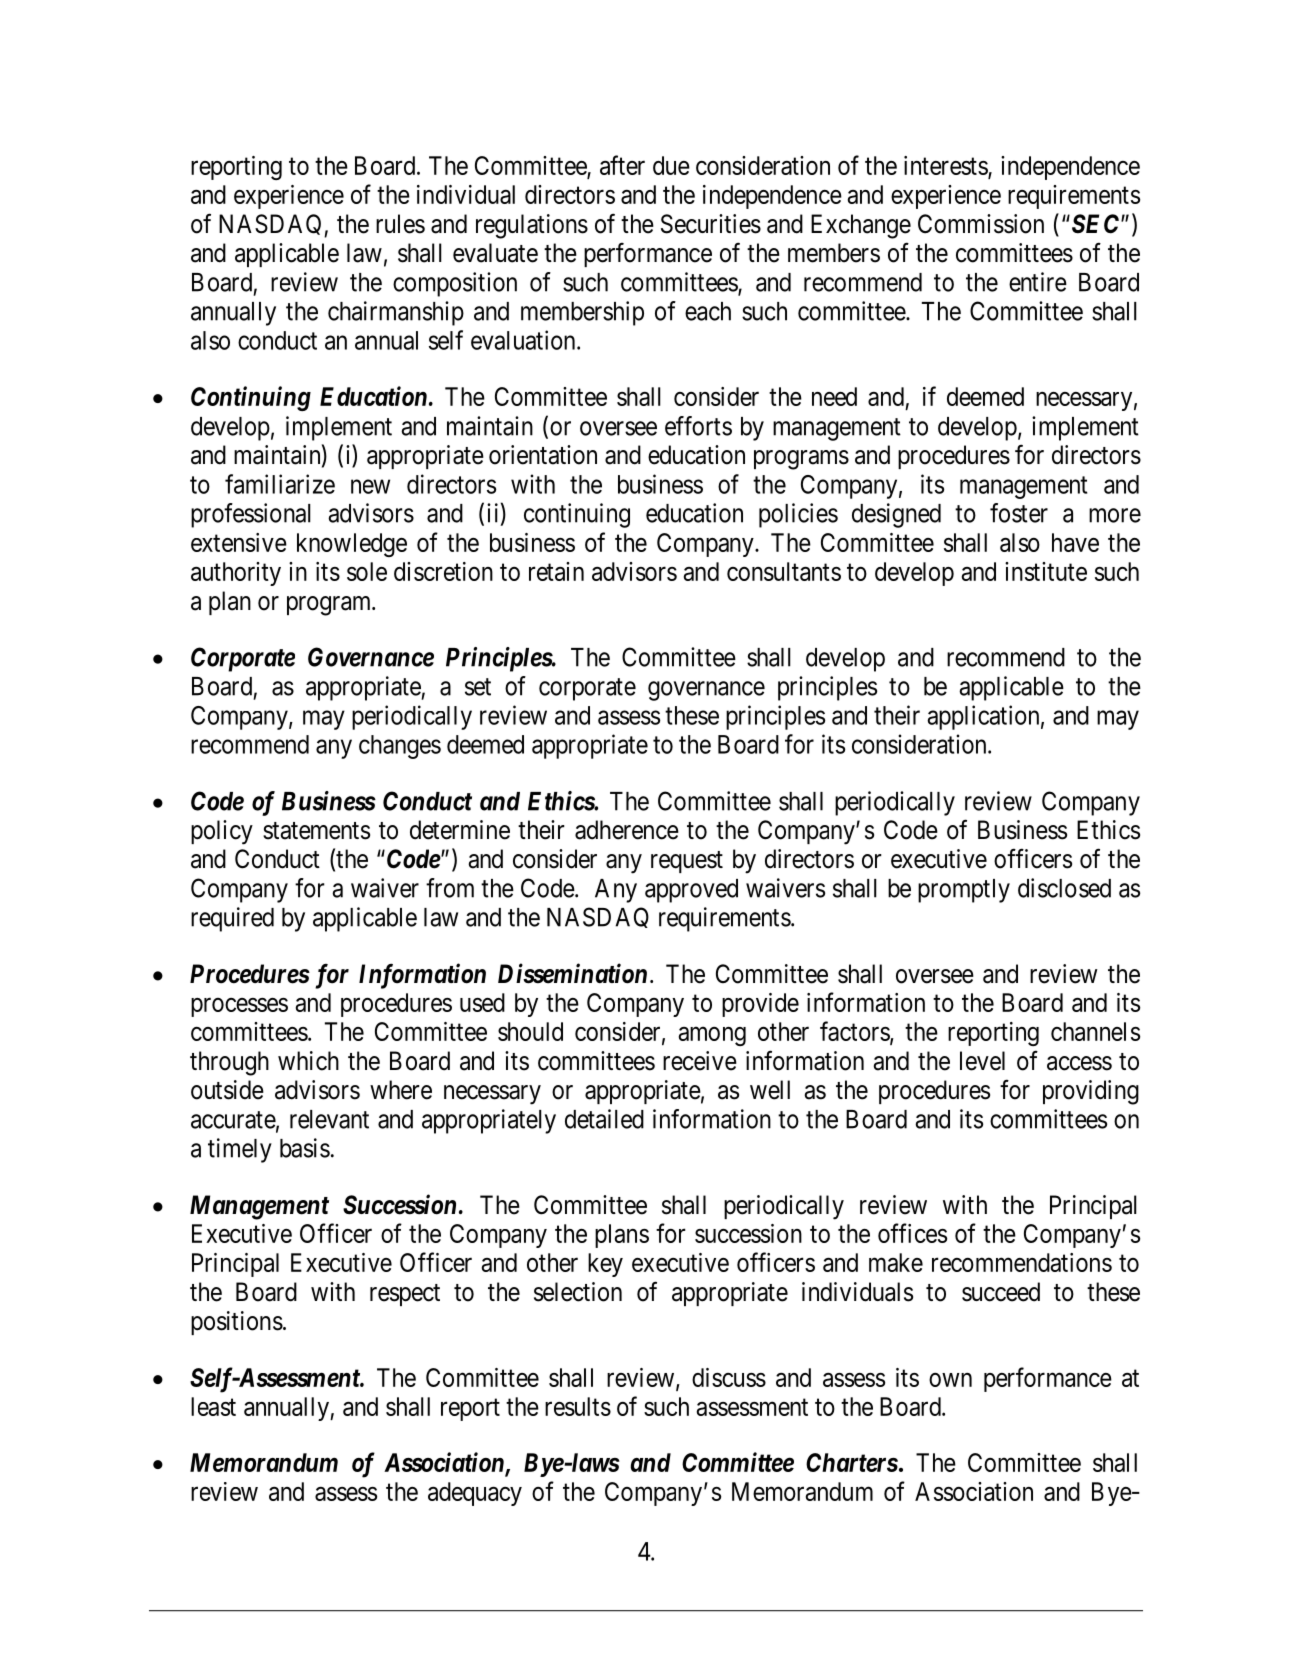 This screenshot has width=1292, height=1672. I want to click on statements, so click(316, 831).
